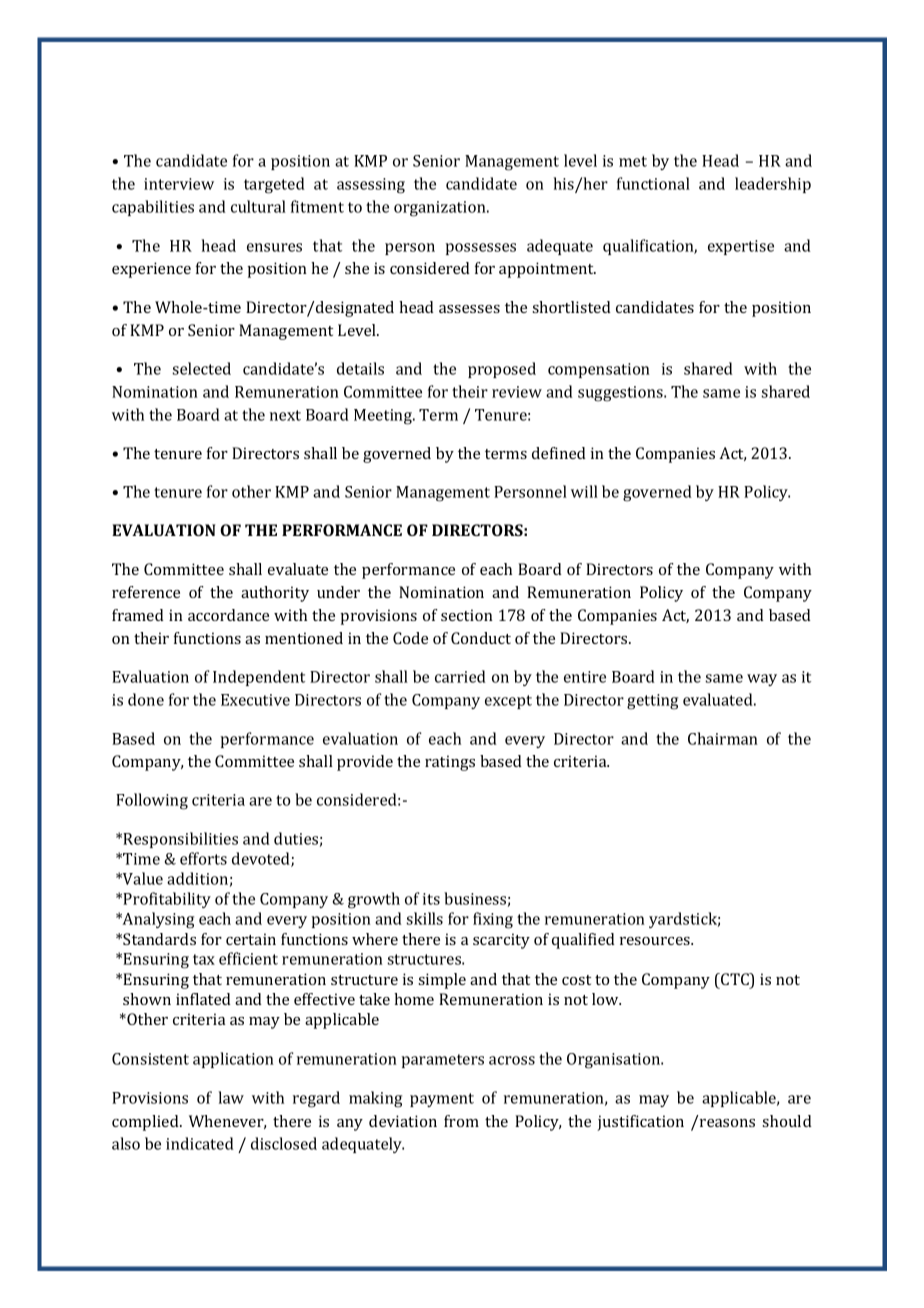  What do you see at coordinates (461, 1121) in the screenshot?
I see `from` at bounding box center [461, 1121].
